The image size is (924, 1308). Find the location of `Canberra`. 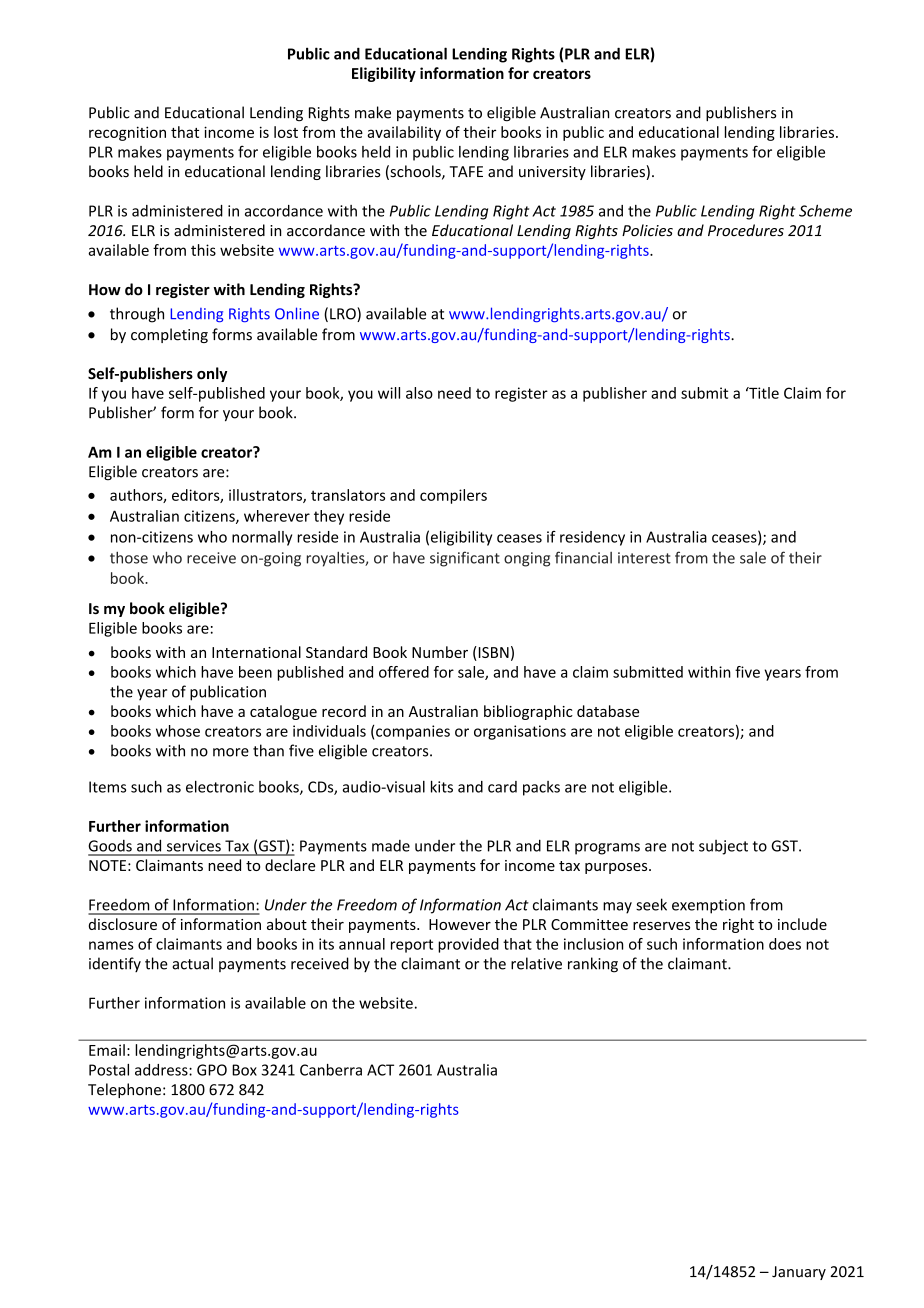

Canberra is located at coordinates (331, 1070).
